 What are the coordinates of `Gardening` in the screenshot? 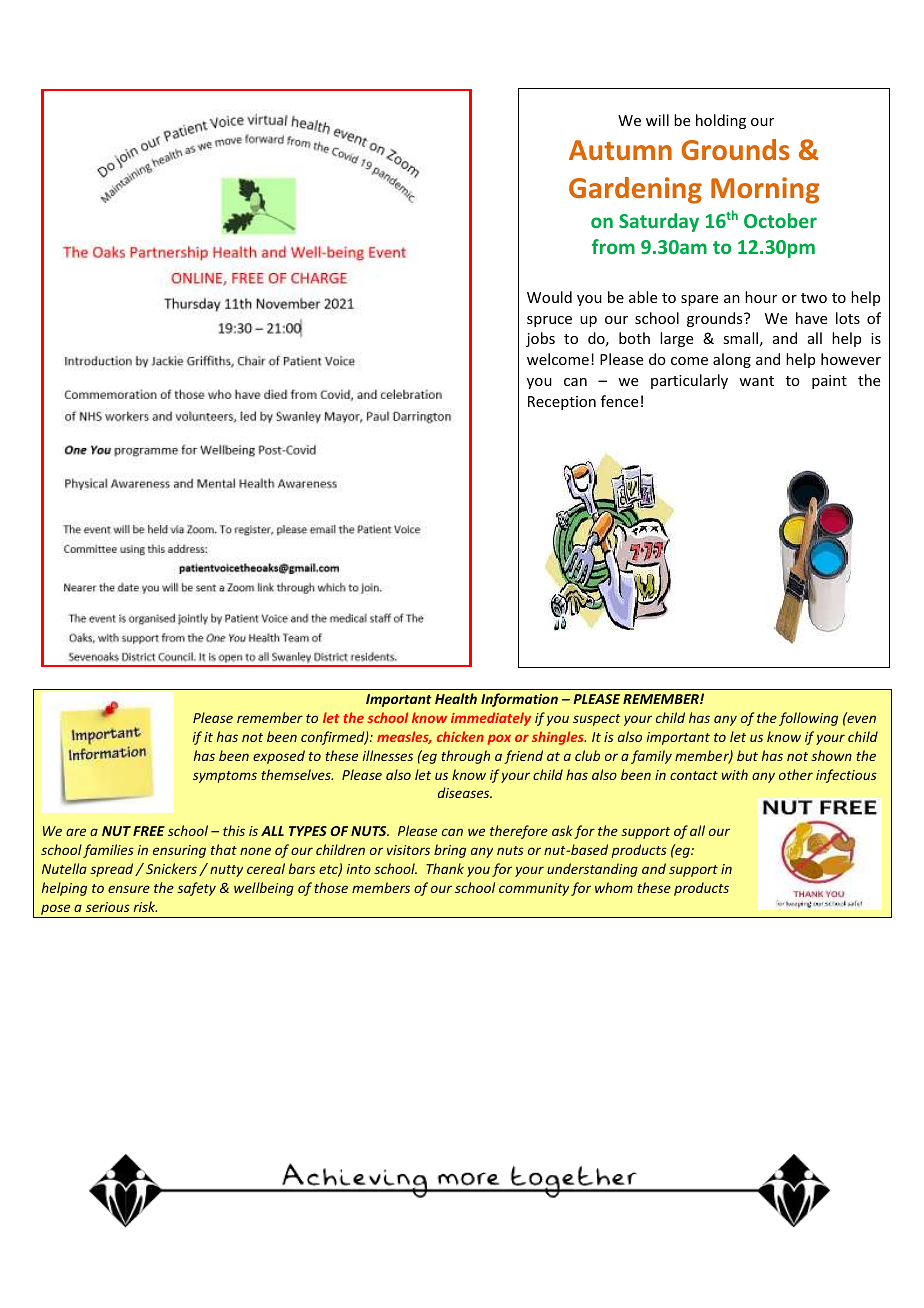 It's located at (635, 190).
